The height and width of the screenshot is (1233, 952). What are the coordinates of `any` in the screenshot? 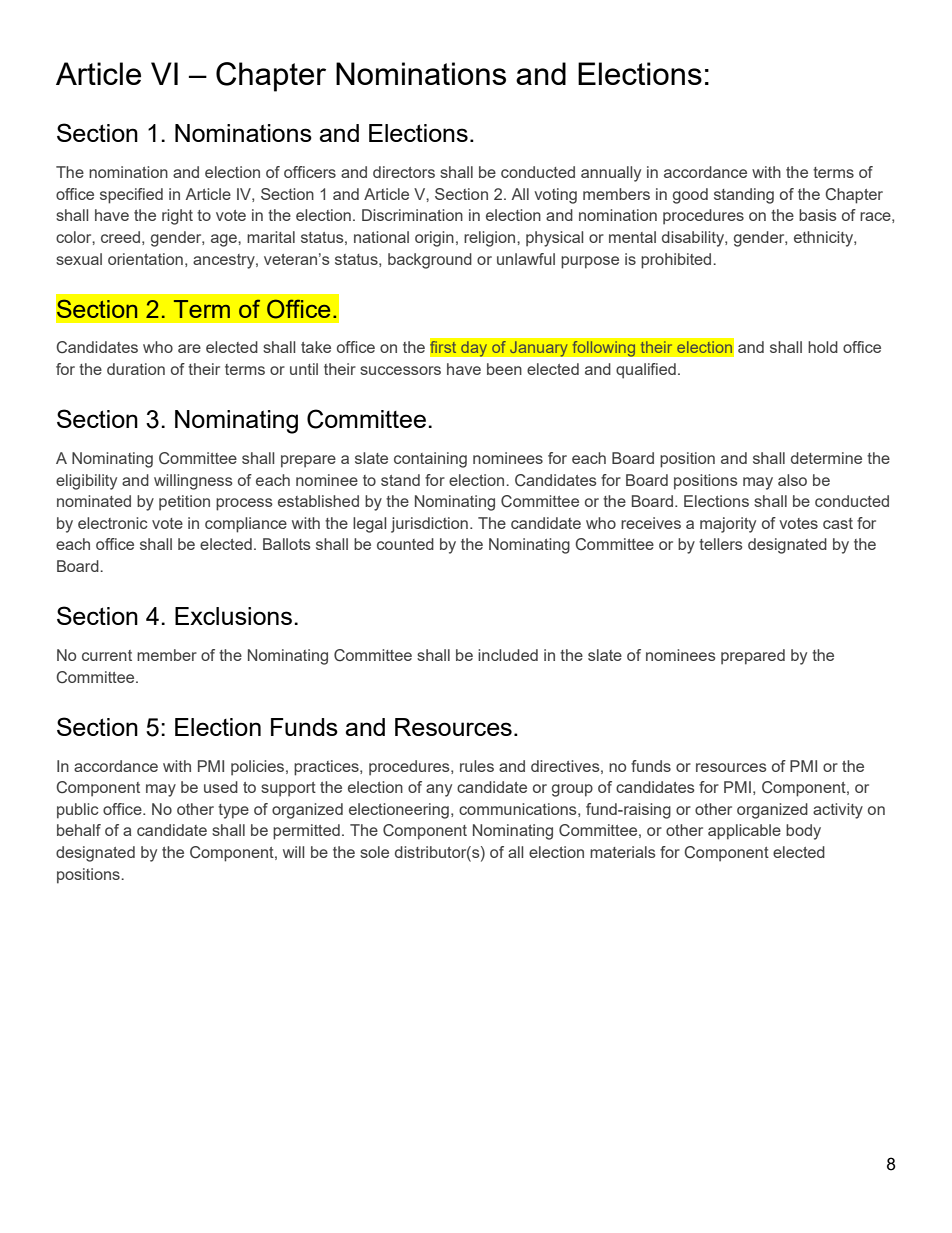 It's located at (439, 790).
